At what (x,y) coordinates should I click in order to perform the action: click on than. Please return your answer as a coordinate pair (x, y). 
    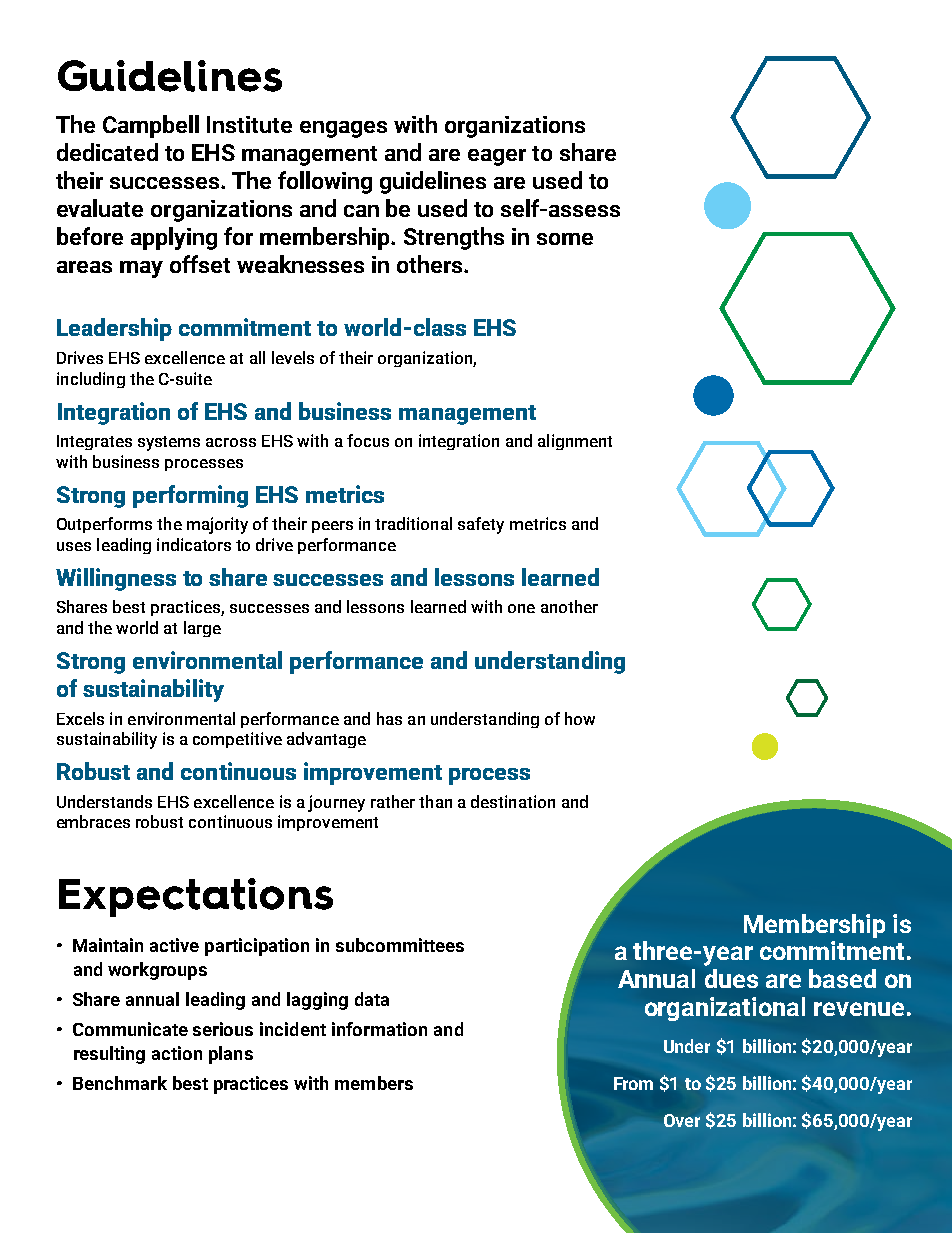
    Looking at the image, I should click on (435, 801).
